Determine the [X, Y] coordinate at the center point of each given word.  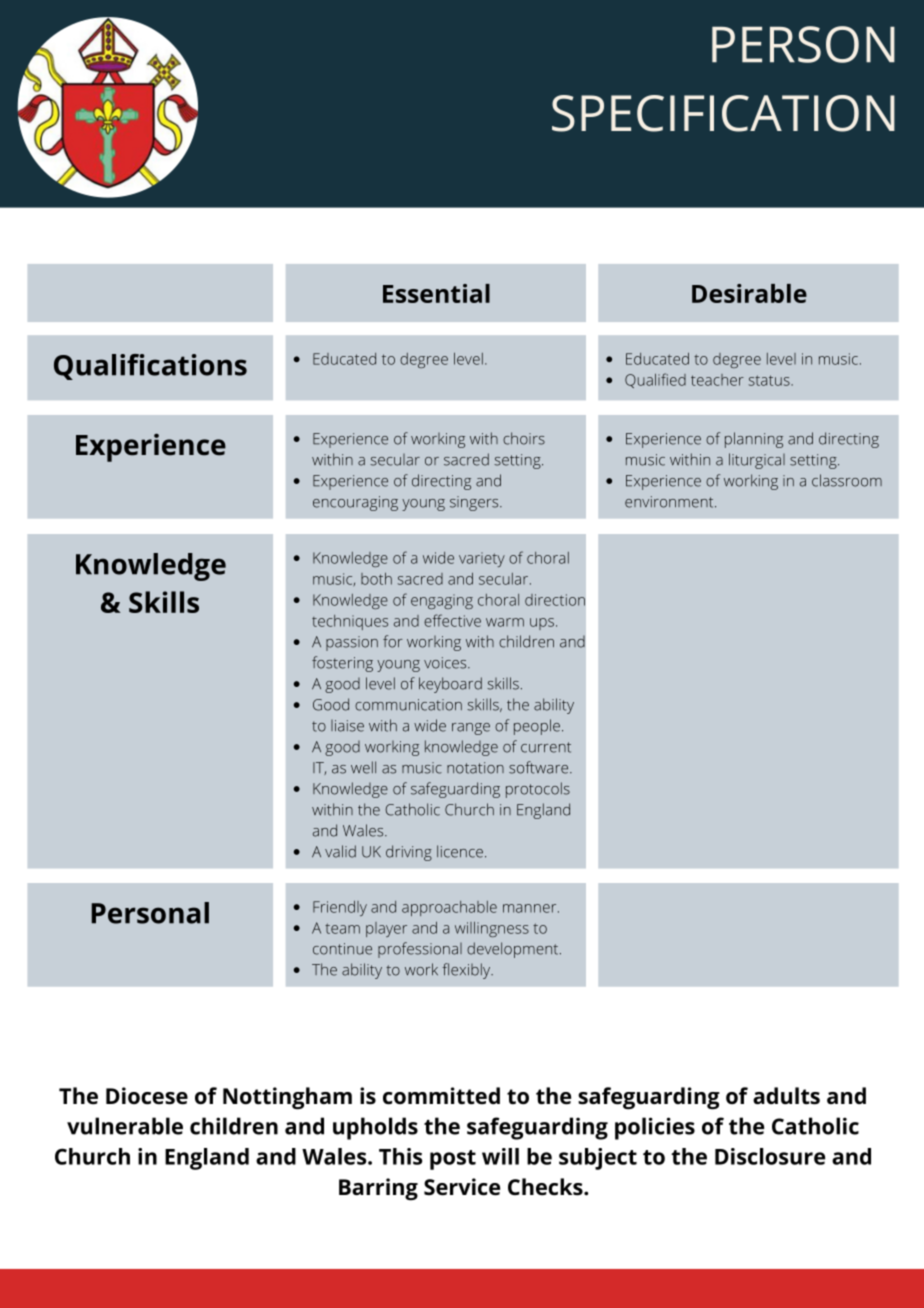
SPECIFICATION [723, 113]
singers [475, 503]
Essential [436, 293]
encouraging [355, 503]
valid [340, 851]
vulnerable [125, 1126]
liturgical [757, 461]
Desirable [749, 293]
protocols [538, 790]
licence [460, 851]
